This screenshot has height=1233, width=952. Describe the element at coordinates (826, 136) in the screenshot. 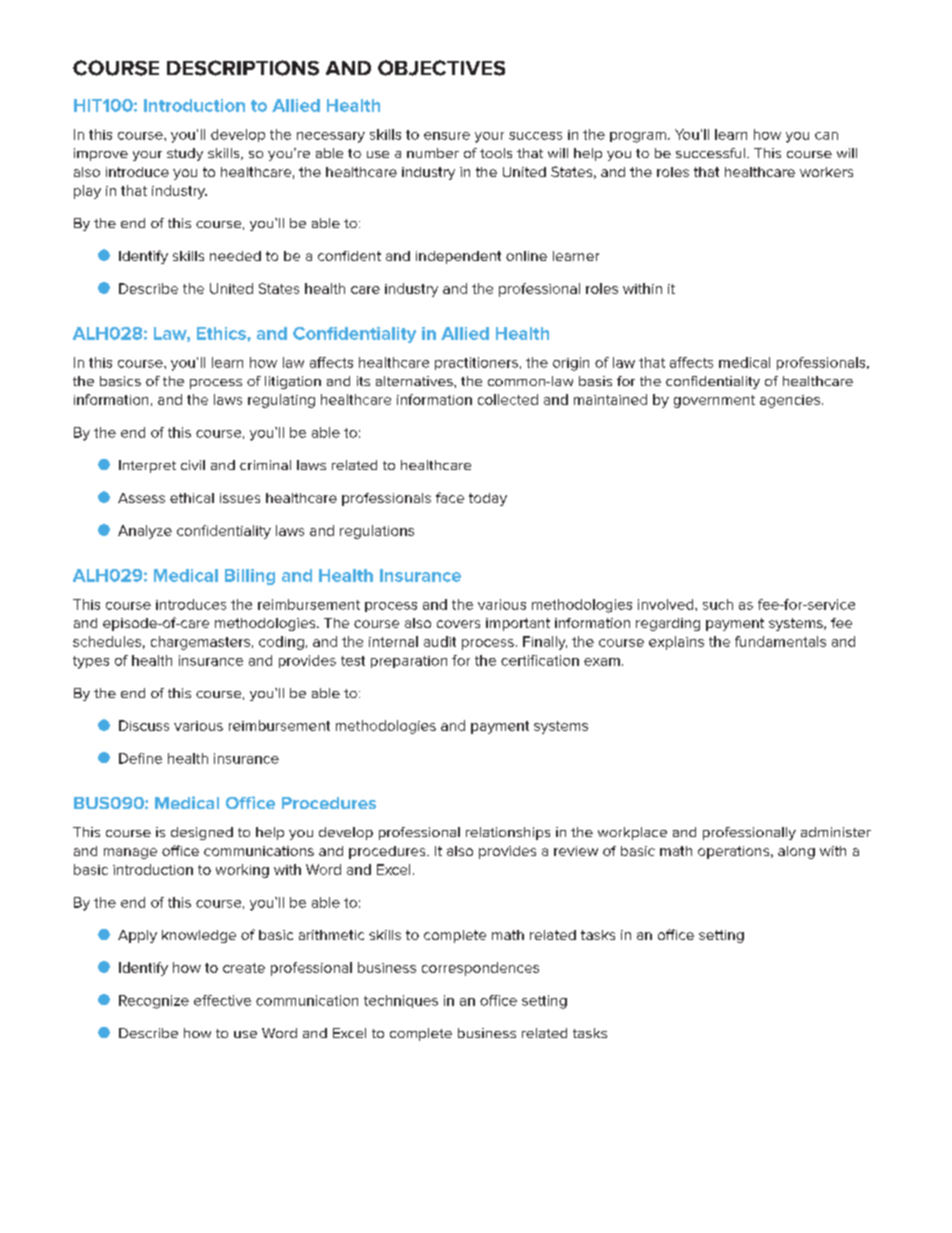

I see `can` at that location.
